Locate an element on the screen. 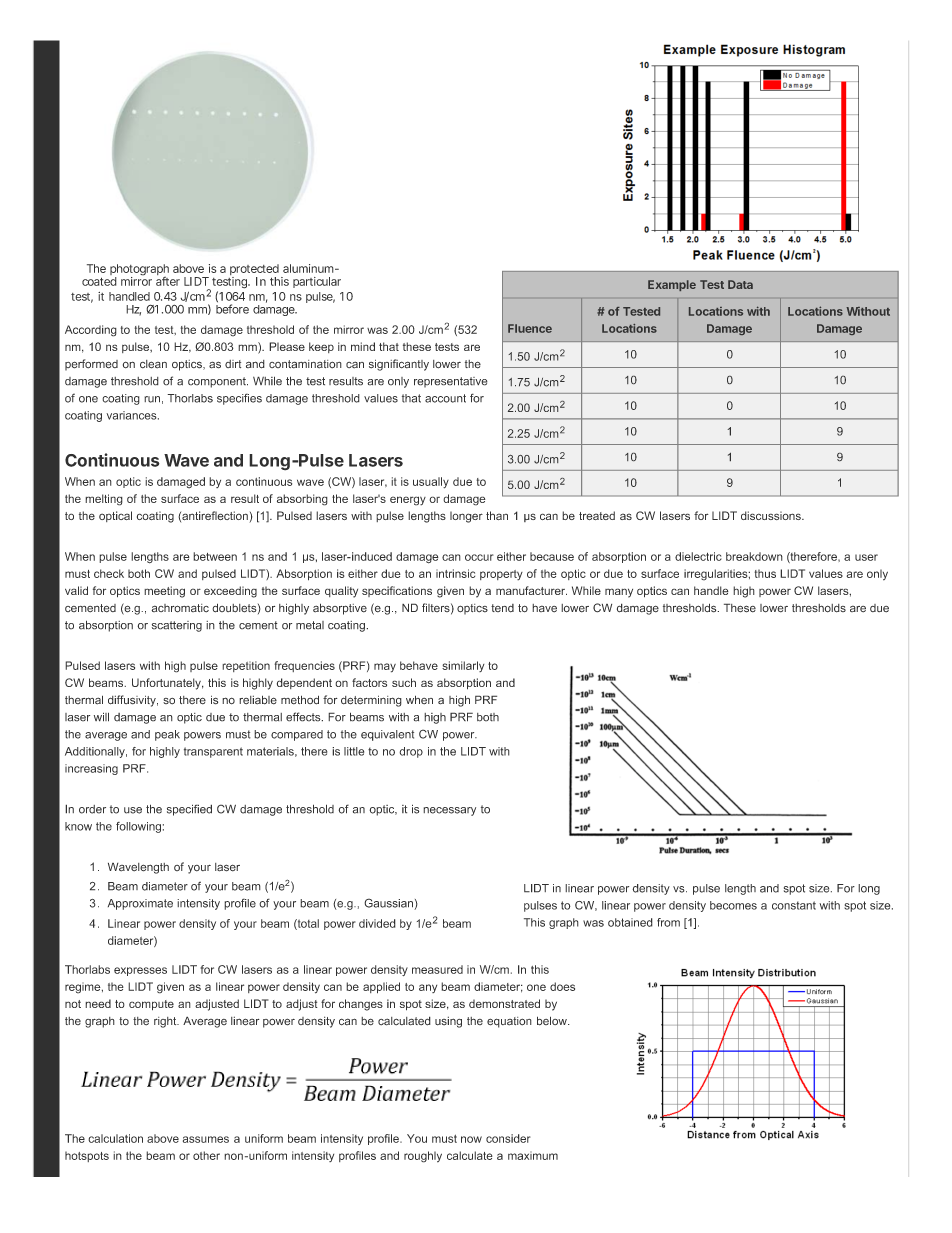 The height and width of the screenshot is (1233, 952). consider is located at coordinates (508, 1138).
